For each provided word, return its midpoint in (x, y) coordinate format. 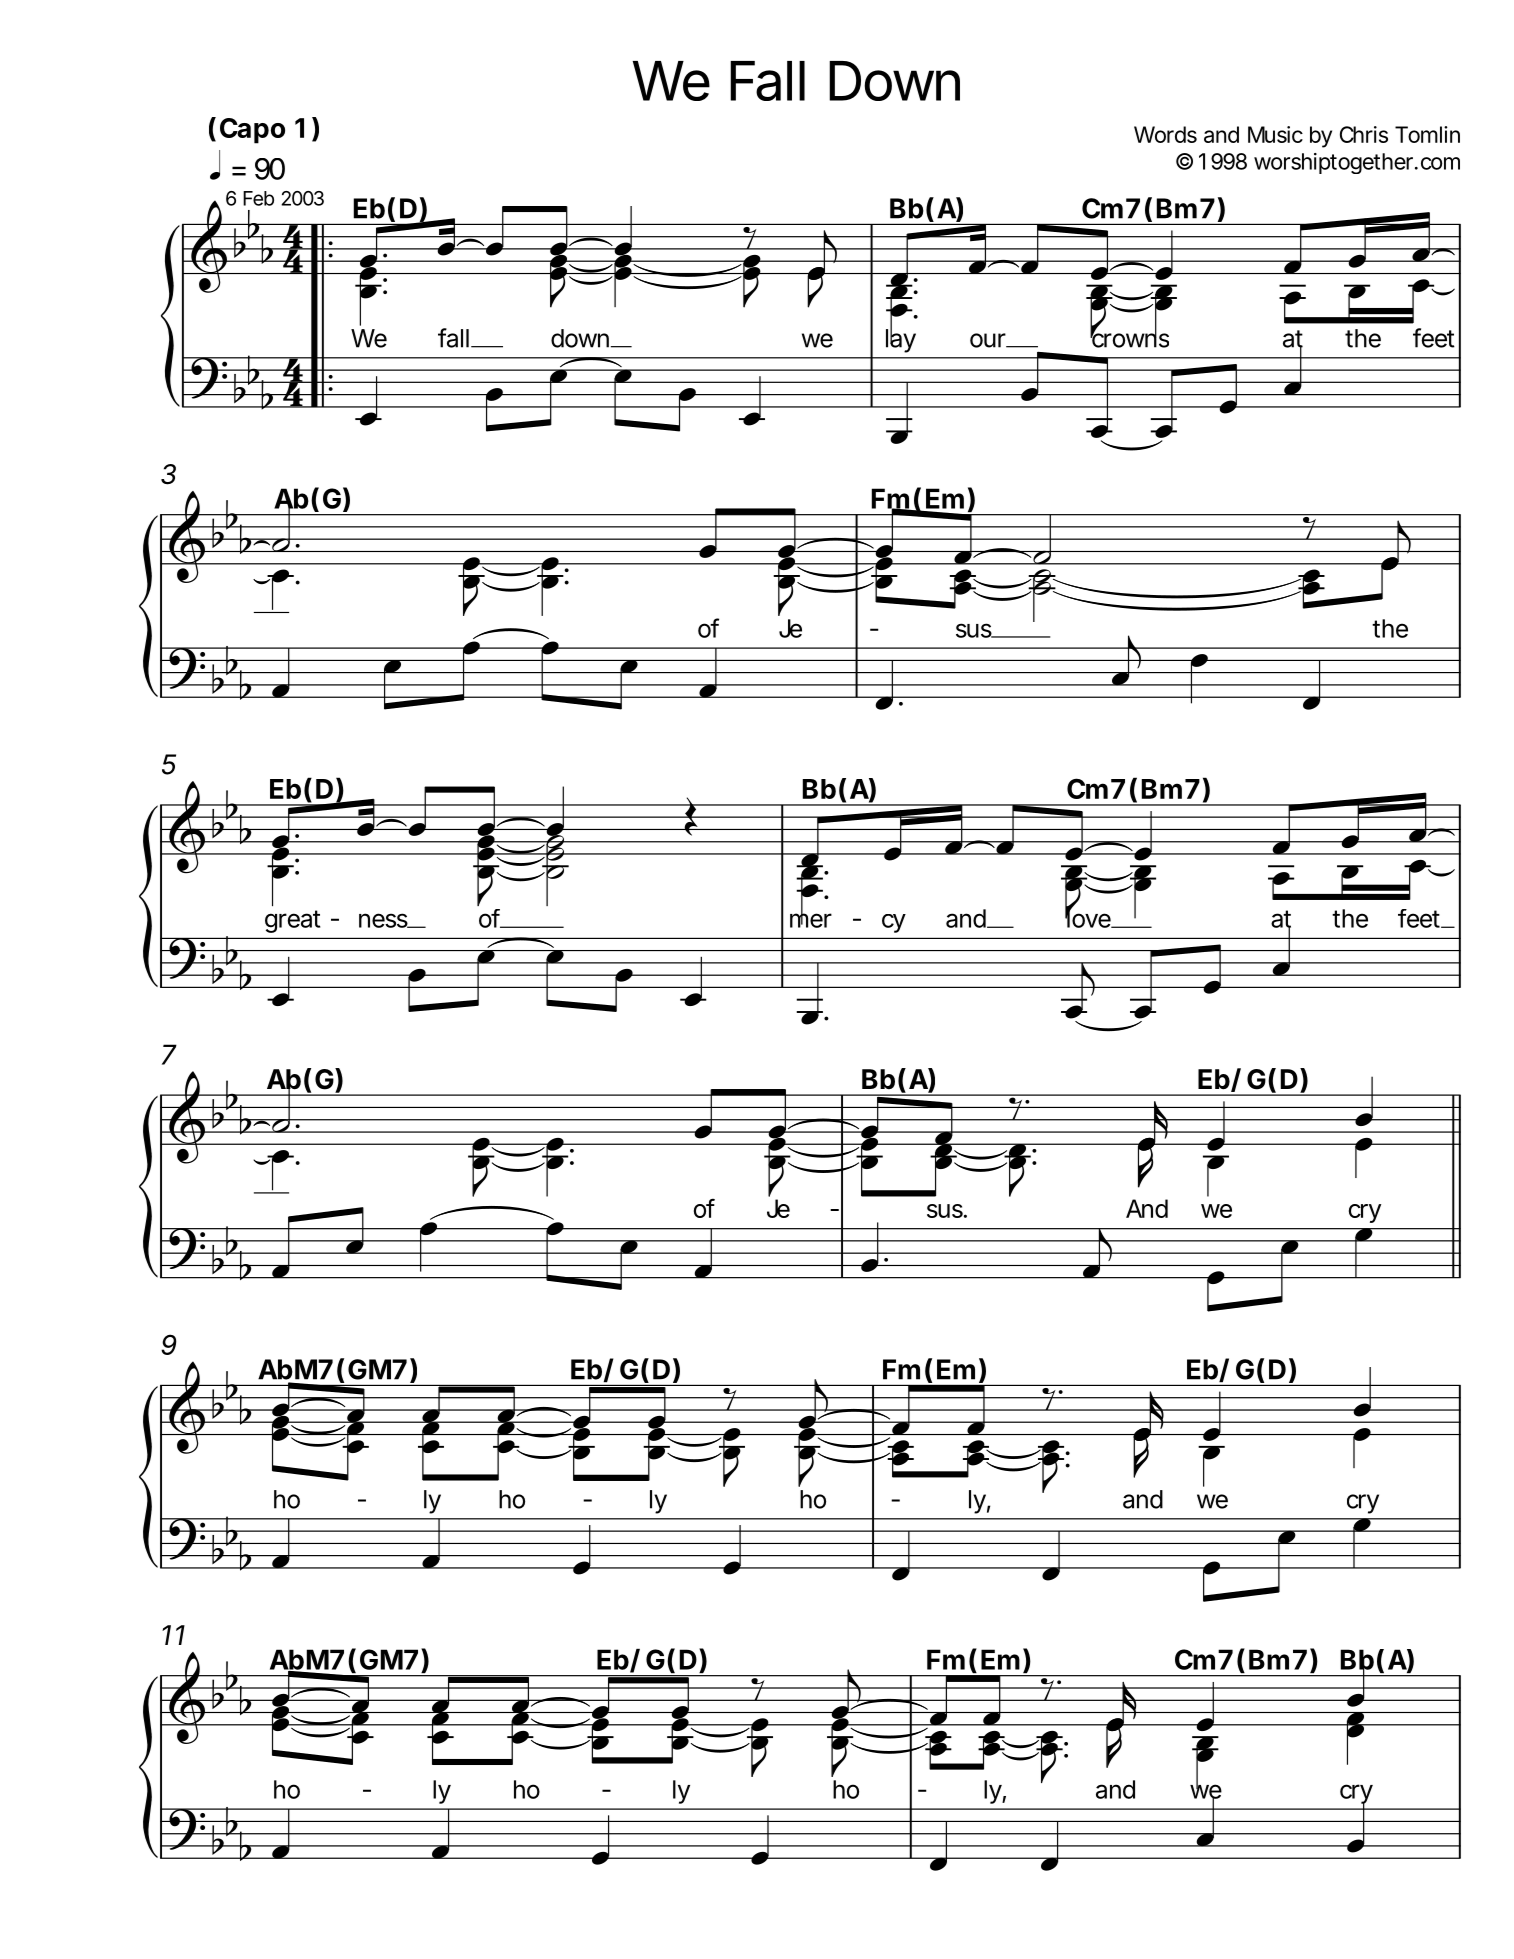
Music (1275, 134)
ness (384, 920)
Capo (252, 131)
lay (901, 340)
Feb (258, 198)
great (292, 921)
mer (811, 920)
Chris (1364, 134)
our (989, 340)
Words (1165, 134)
